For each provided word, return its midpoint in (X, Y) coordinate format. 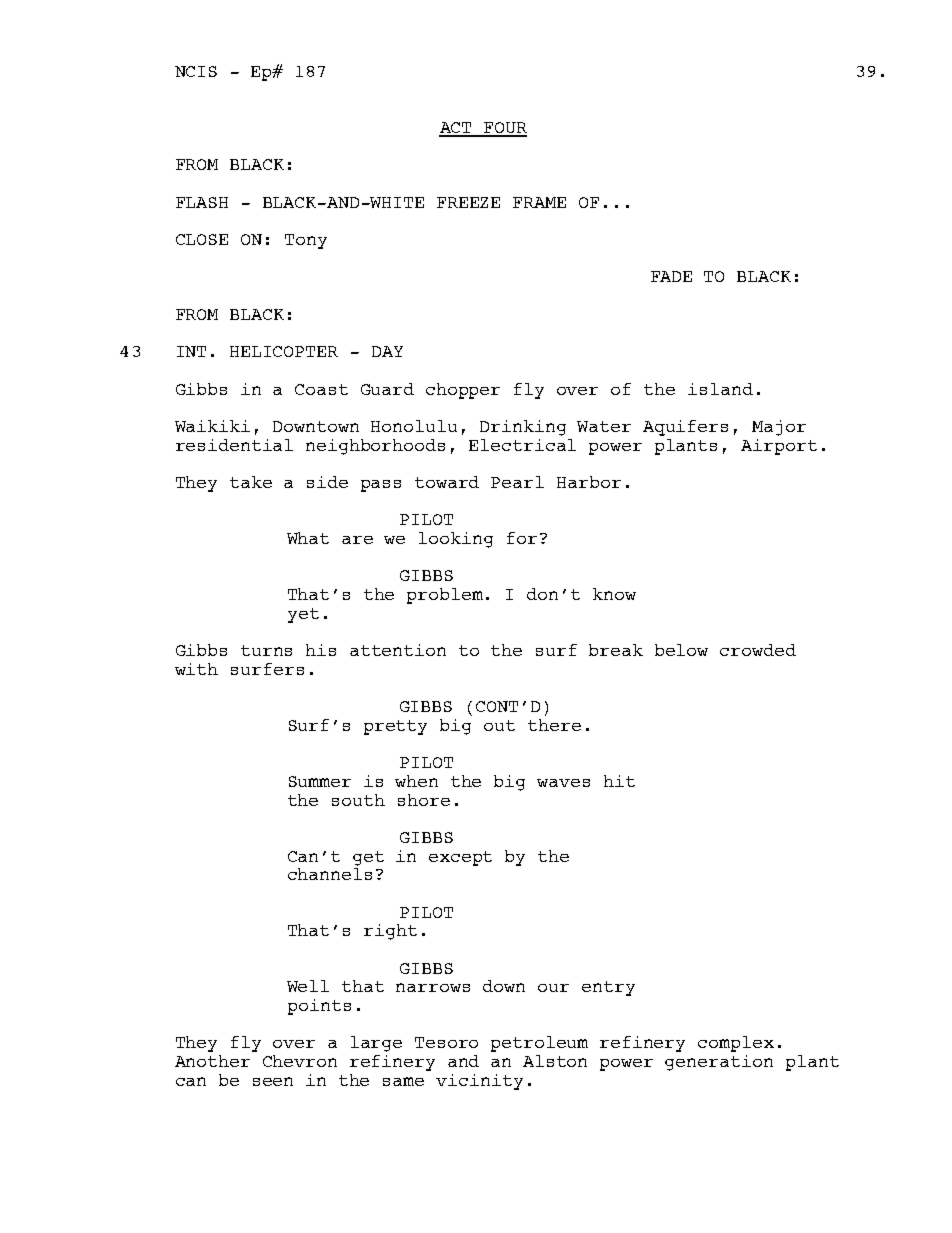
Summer (320, 781)
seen (273, 1081)
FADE (671, 276)
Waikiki (212, 426)
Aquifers (685, 428)
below (681, 650)
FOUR (504, 129)
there (554, 725)
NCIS (196, 71)
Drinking (523, 428)
